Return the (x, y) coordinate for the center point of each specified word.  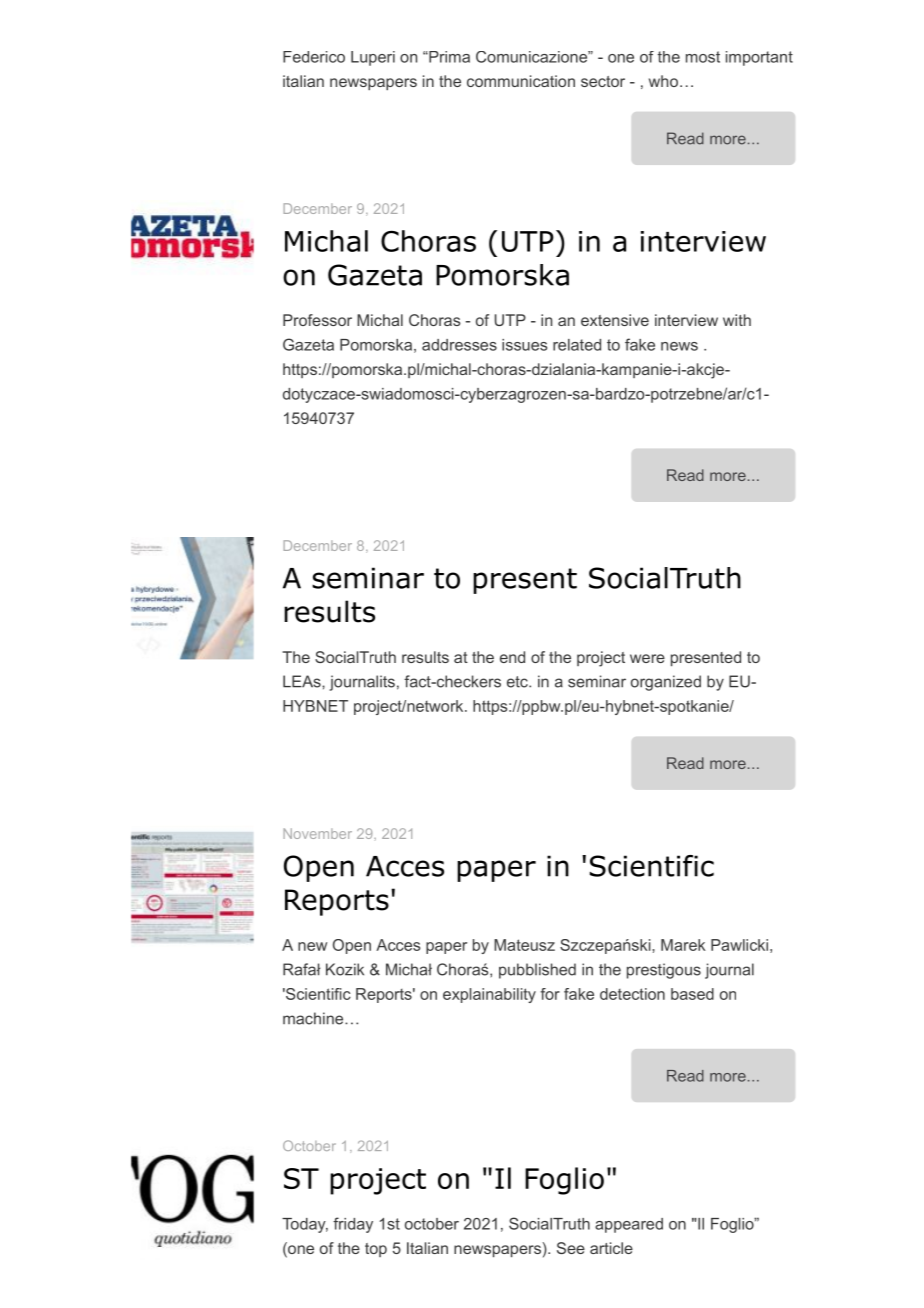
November (317, 833)
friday (353, 1225)
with (737, 320)
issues (524, 345)
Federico (314, 57)
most (703, 57)
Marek (683, 945)
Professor (317, 320)
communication (521, 81)
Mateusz (524, 945)
